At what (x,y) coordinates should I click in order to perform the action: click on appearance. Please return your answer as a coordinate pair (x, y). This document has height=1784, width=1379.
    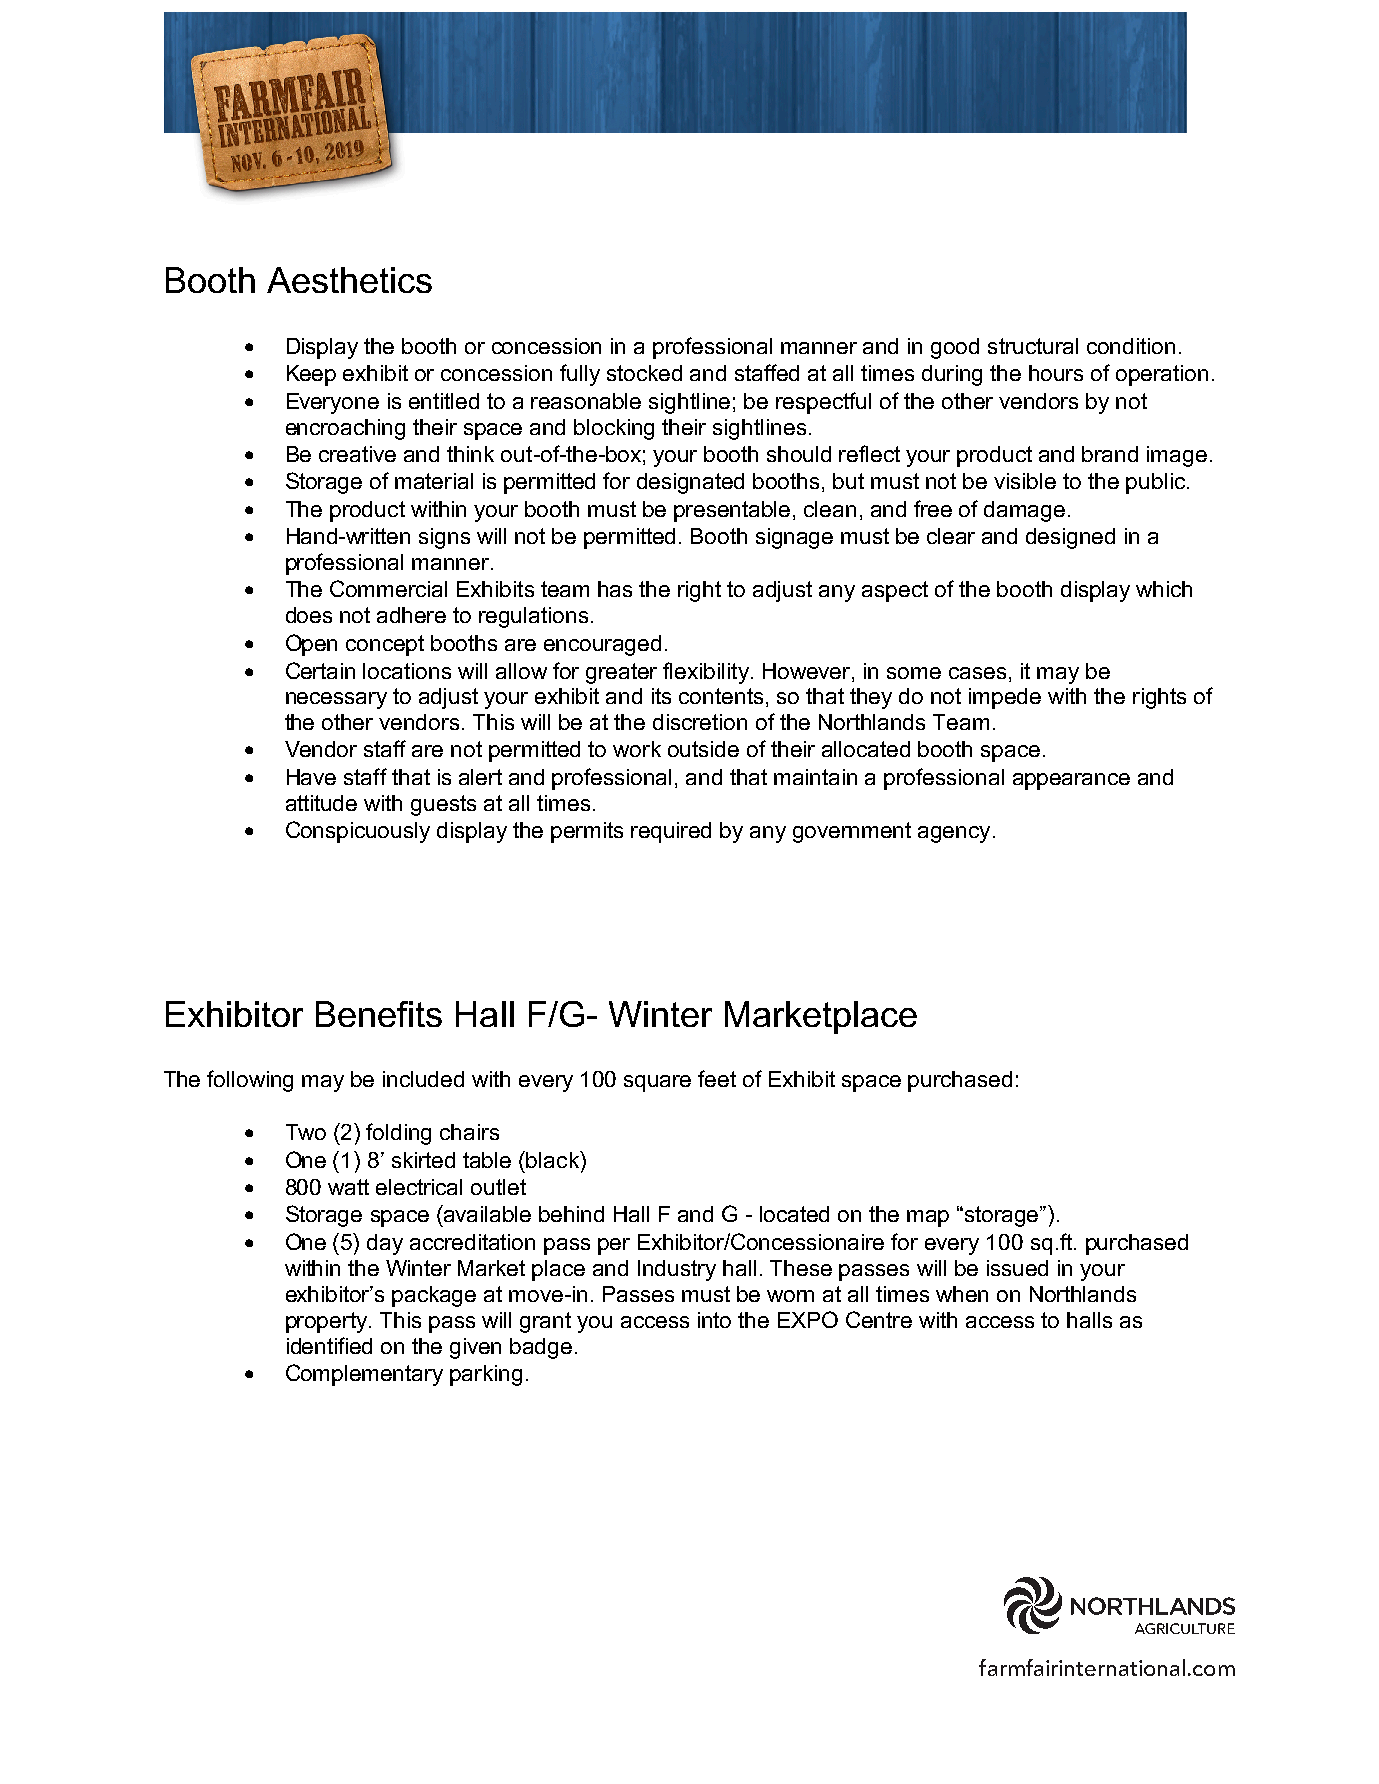
    Looking at the image, I should click on (1071, 781).
